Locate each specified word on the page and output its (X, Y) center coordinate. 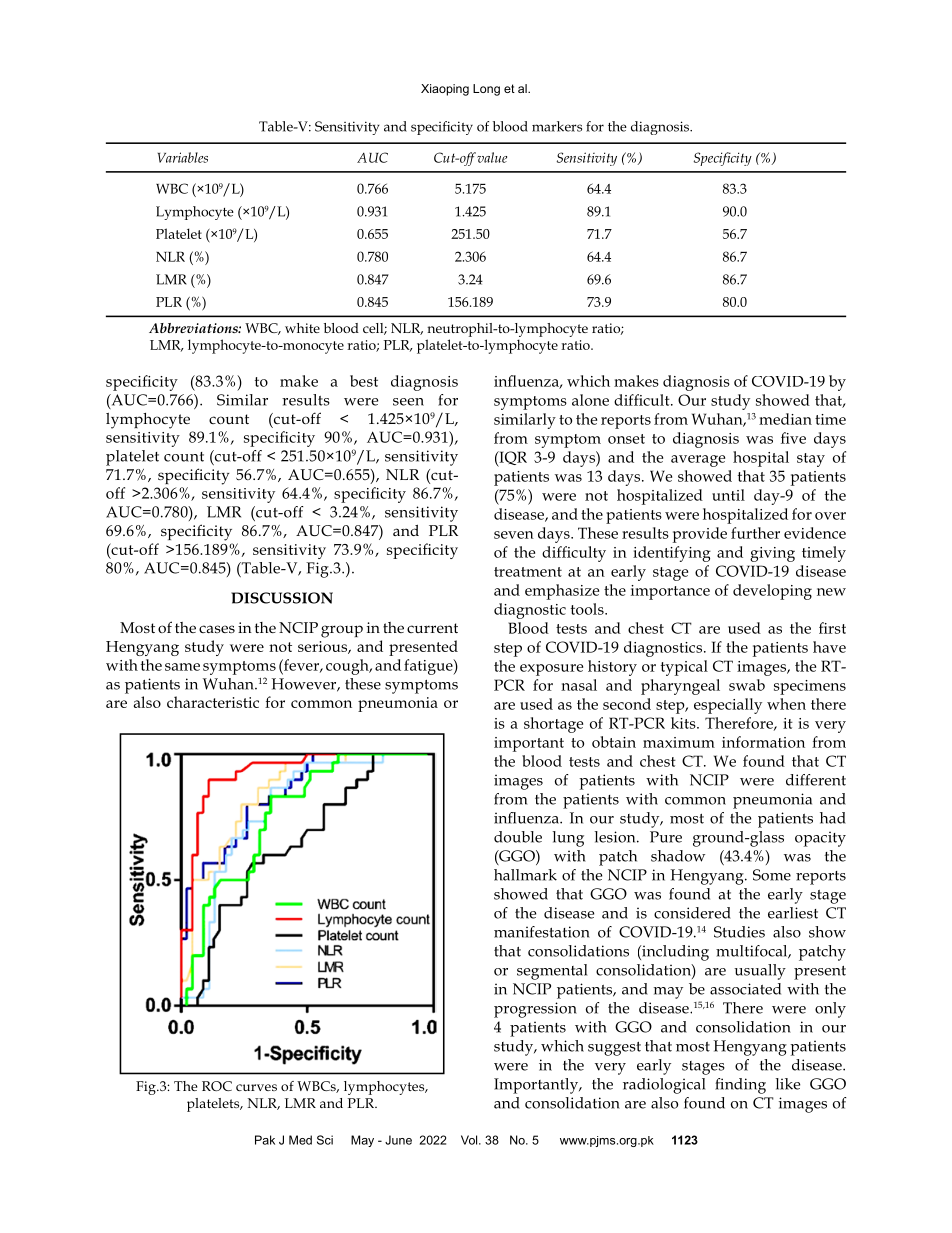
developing (772, 592)
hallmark (525, 875)
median (785, 419)
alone (590, 400)
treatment (528, 572)
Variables (183, 157)
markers (557, 126)
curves (256, 1087)
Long (486, 90)
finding (740, 1086)
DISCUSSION (282, 598)
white (302, 328)
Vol (470, 1140)
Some (772, 875)
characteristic (213, 702)
